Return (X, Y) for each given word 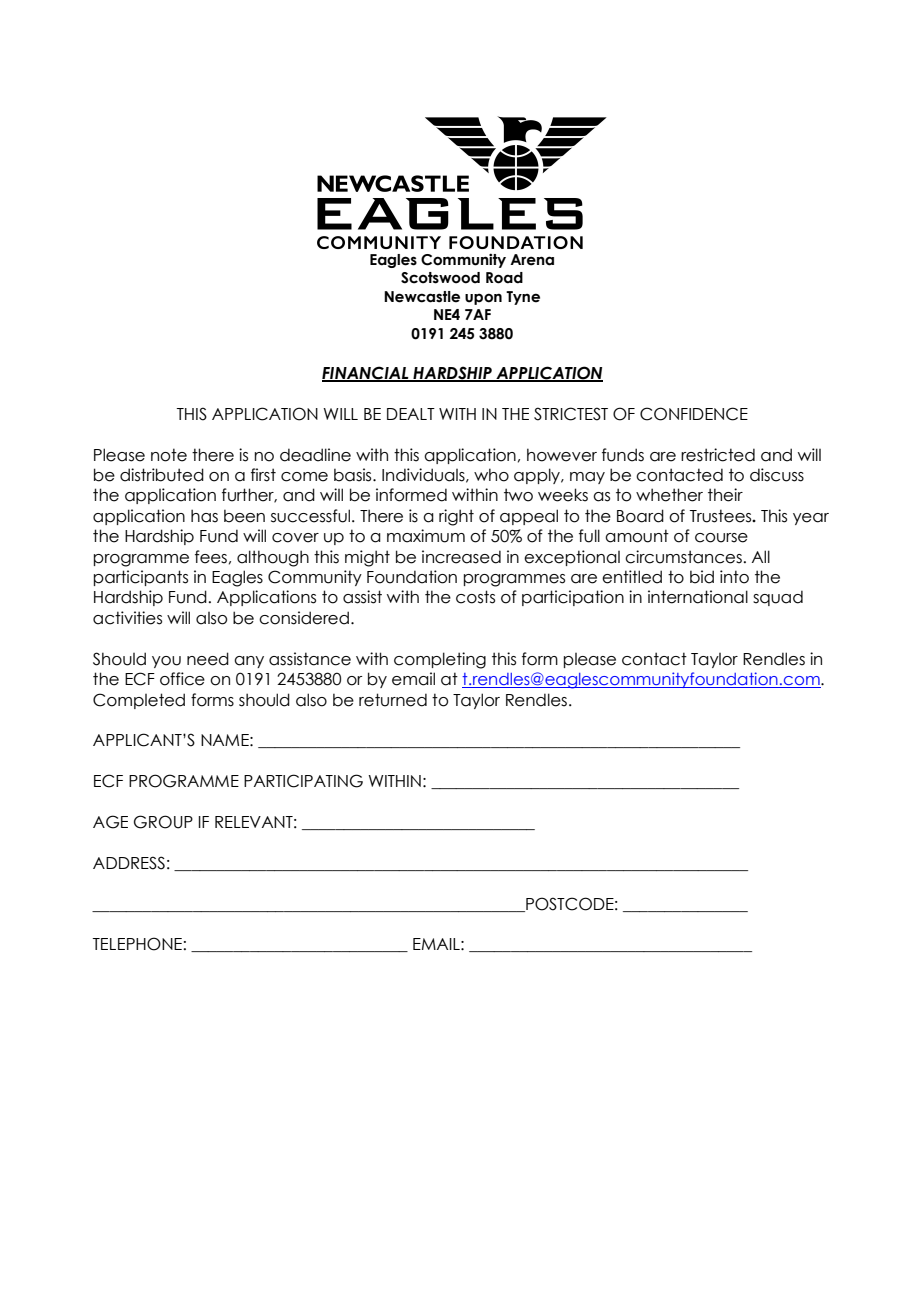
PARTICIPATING (303, 781)
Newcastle (422, 297)
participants (141, 578)
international (698, 597)
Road (504, 278)
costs (475, 597)
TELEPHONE (137, 944)
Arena (532, 260)
